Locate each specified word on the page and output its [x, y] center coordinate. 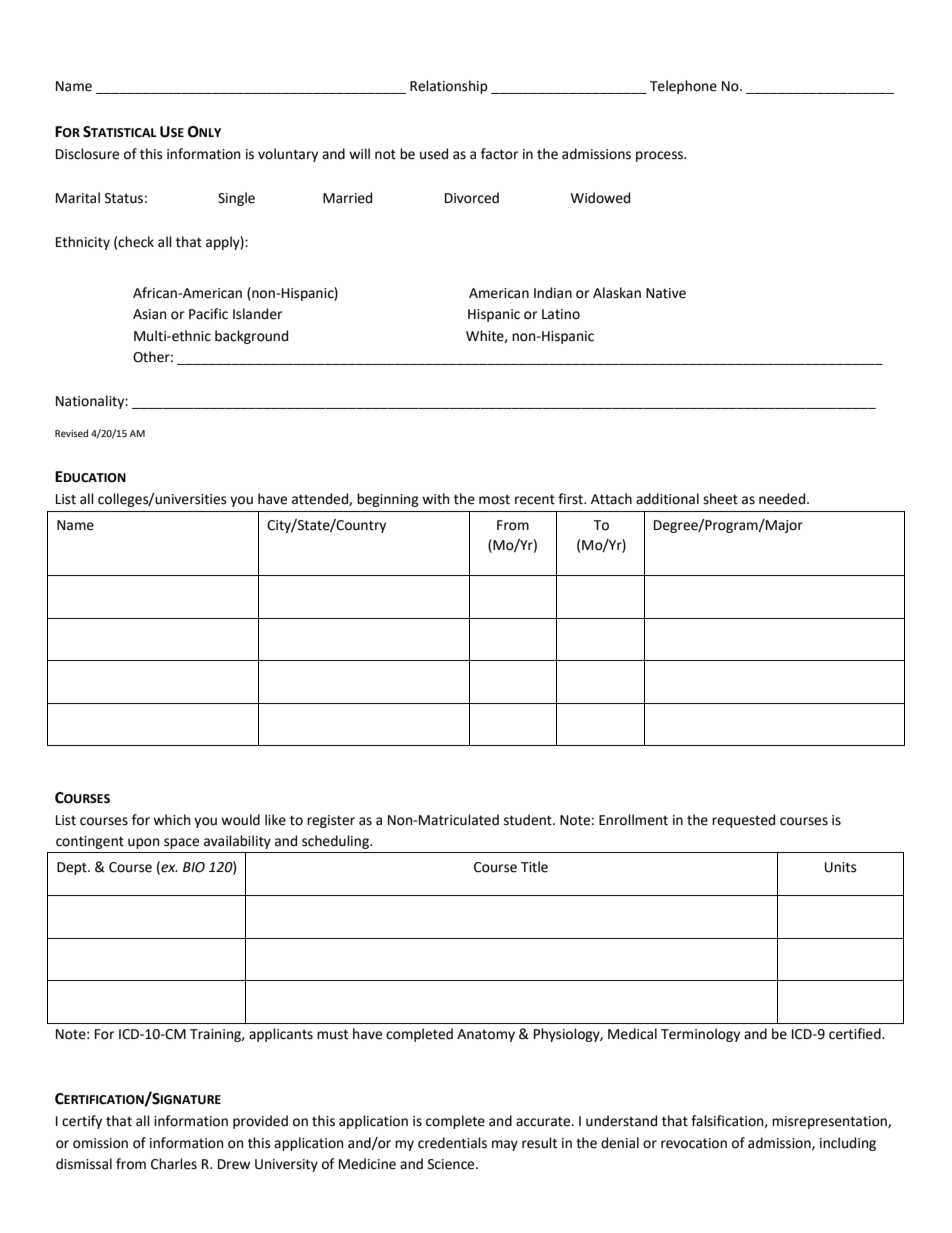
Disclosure [87, 154]
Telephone [683, 87]
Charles [174, 1164]
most [494, 500]
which [171, 820]
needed [783, 499]
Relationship [449, 87]
